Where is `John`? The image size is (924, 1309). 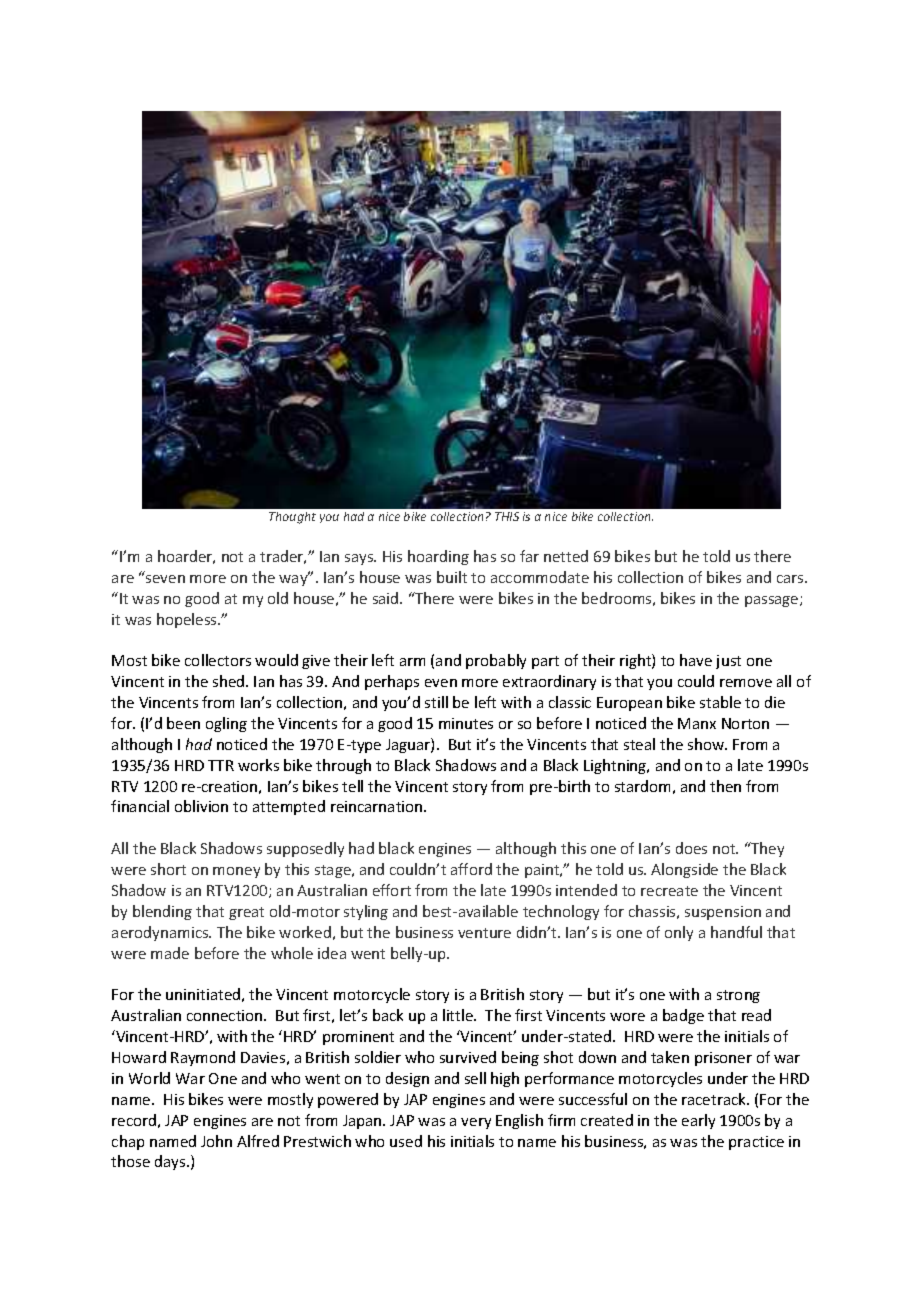
John is located at coordinates (216, 1141).
